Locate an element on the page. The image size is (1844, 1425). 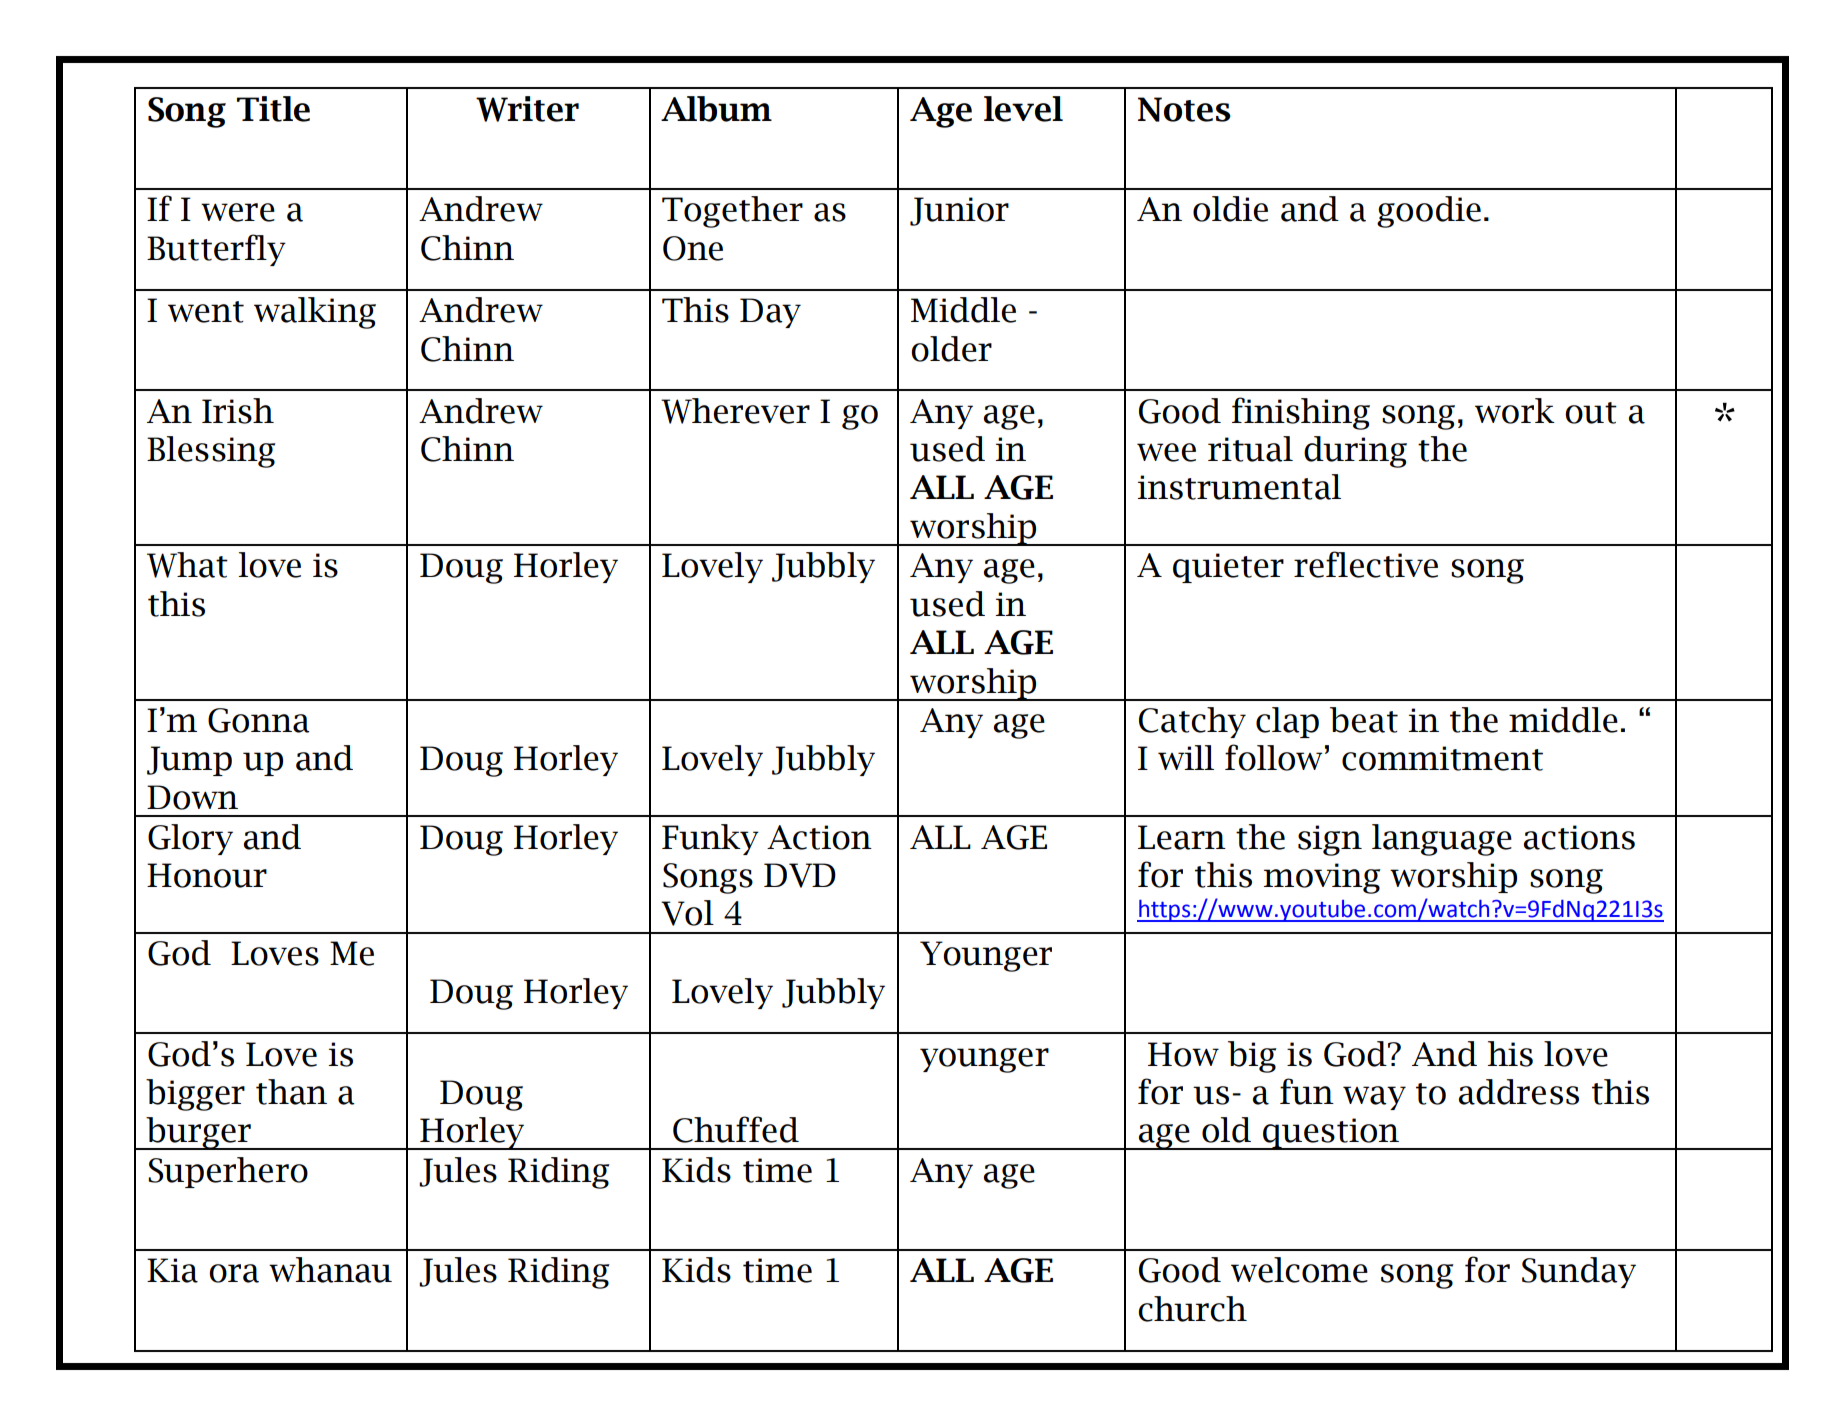
Catchy is located at coordinates (1192, 722).
